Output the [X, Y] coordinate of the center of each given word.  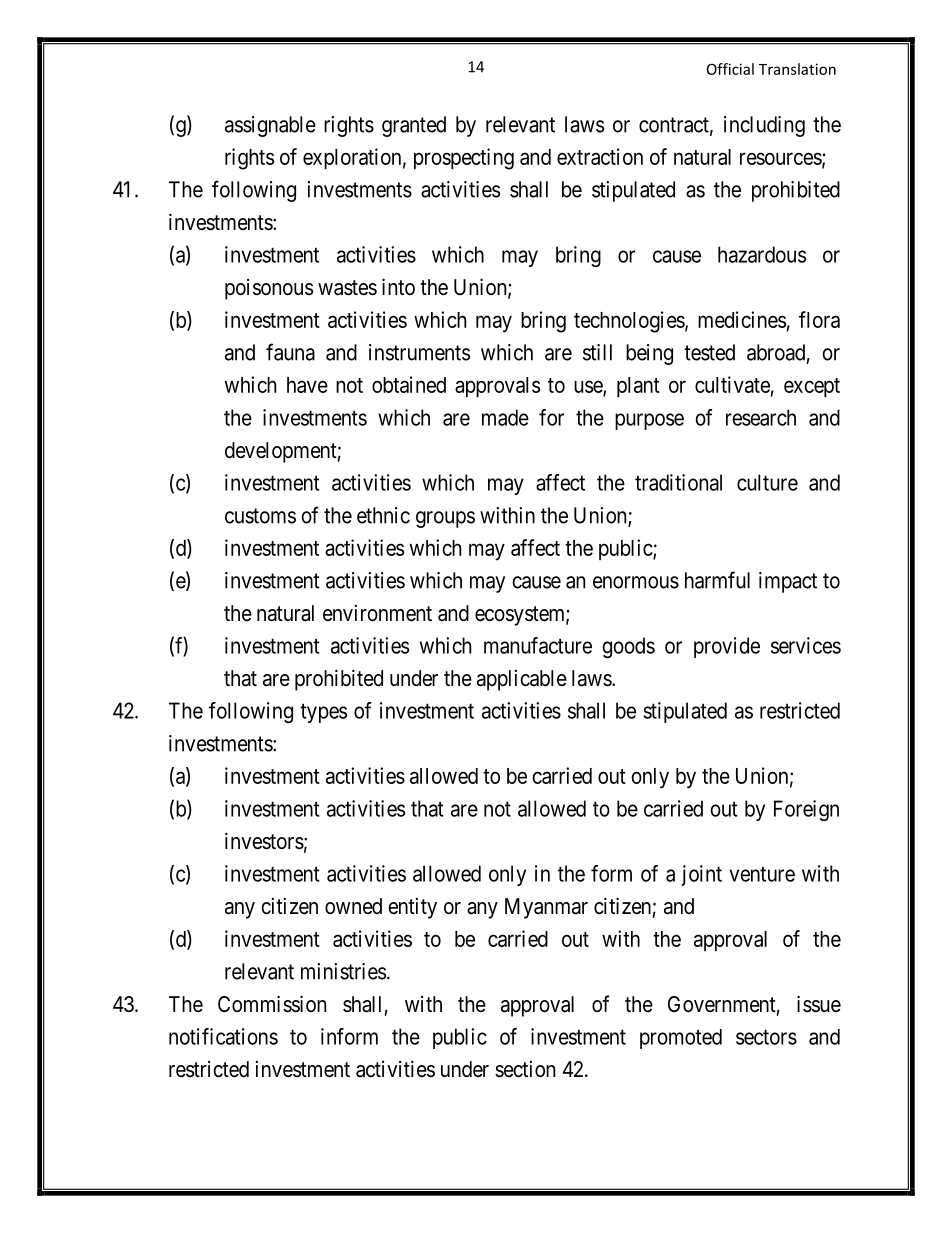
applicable [522, 680]
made [505, 417]
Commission [272, 1004]
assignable [270, 126]
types [323, 713]
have [307, 385]
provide [727, 647]
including [764, 126]
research [761, 417]
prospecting [464, 159]
